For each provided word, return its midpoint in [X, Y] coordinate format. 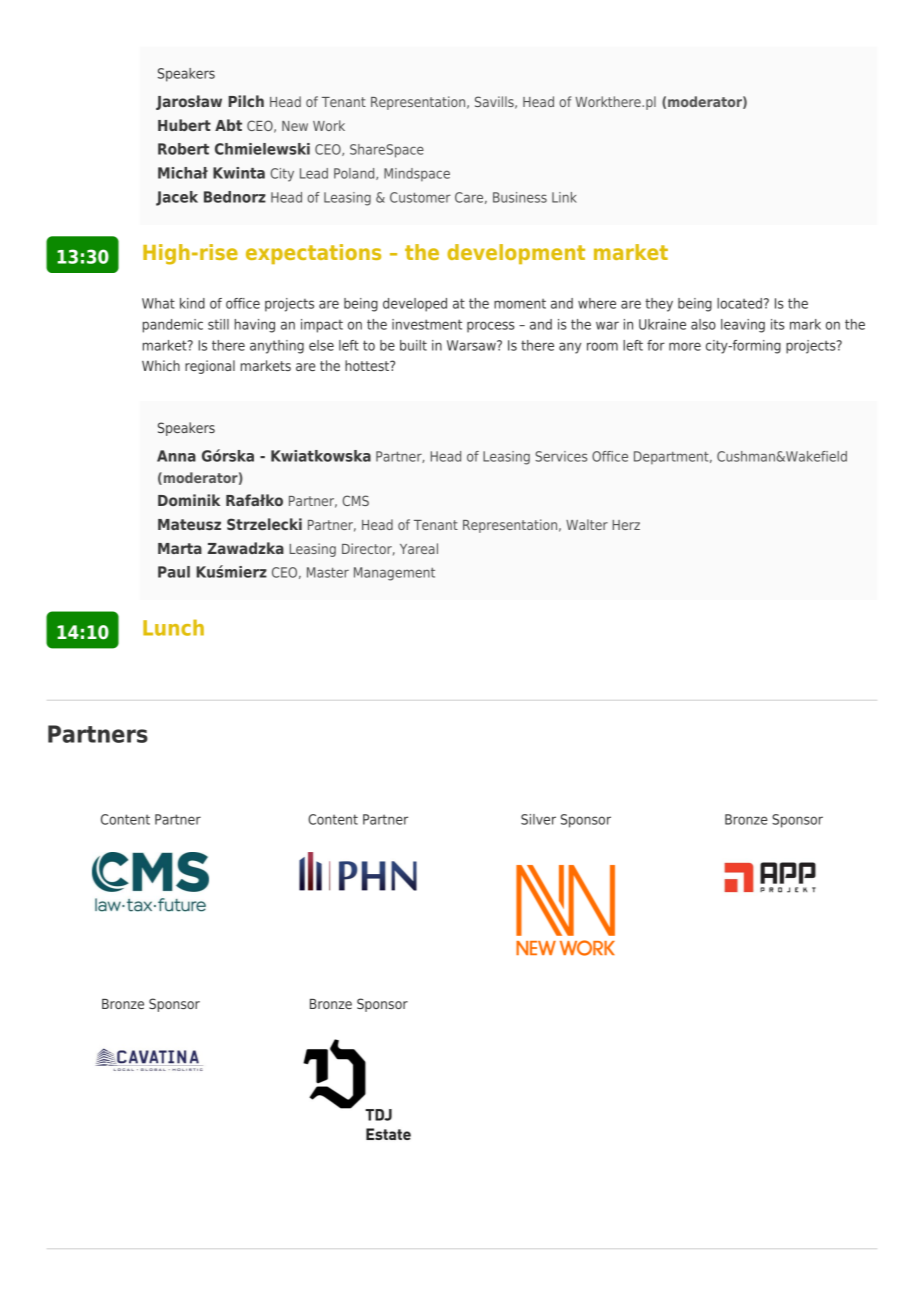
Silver [538, 819]
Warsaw [472, 345]
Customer [420, 197]
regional [210, 367]
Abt [228, 125]
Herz [626, 525]
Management [394, 574]
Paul [174, 572]
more [685, 346]
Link [564, 197]
